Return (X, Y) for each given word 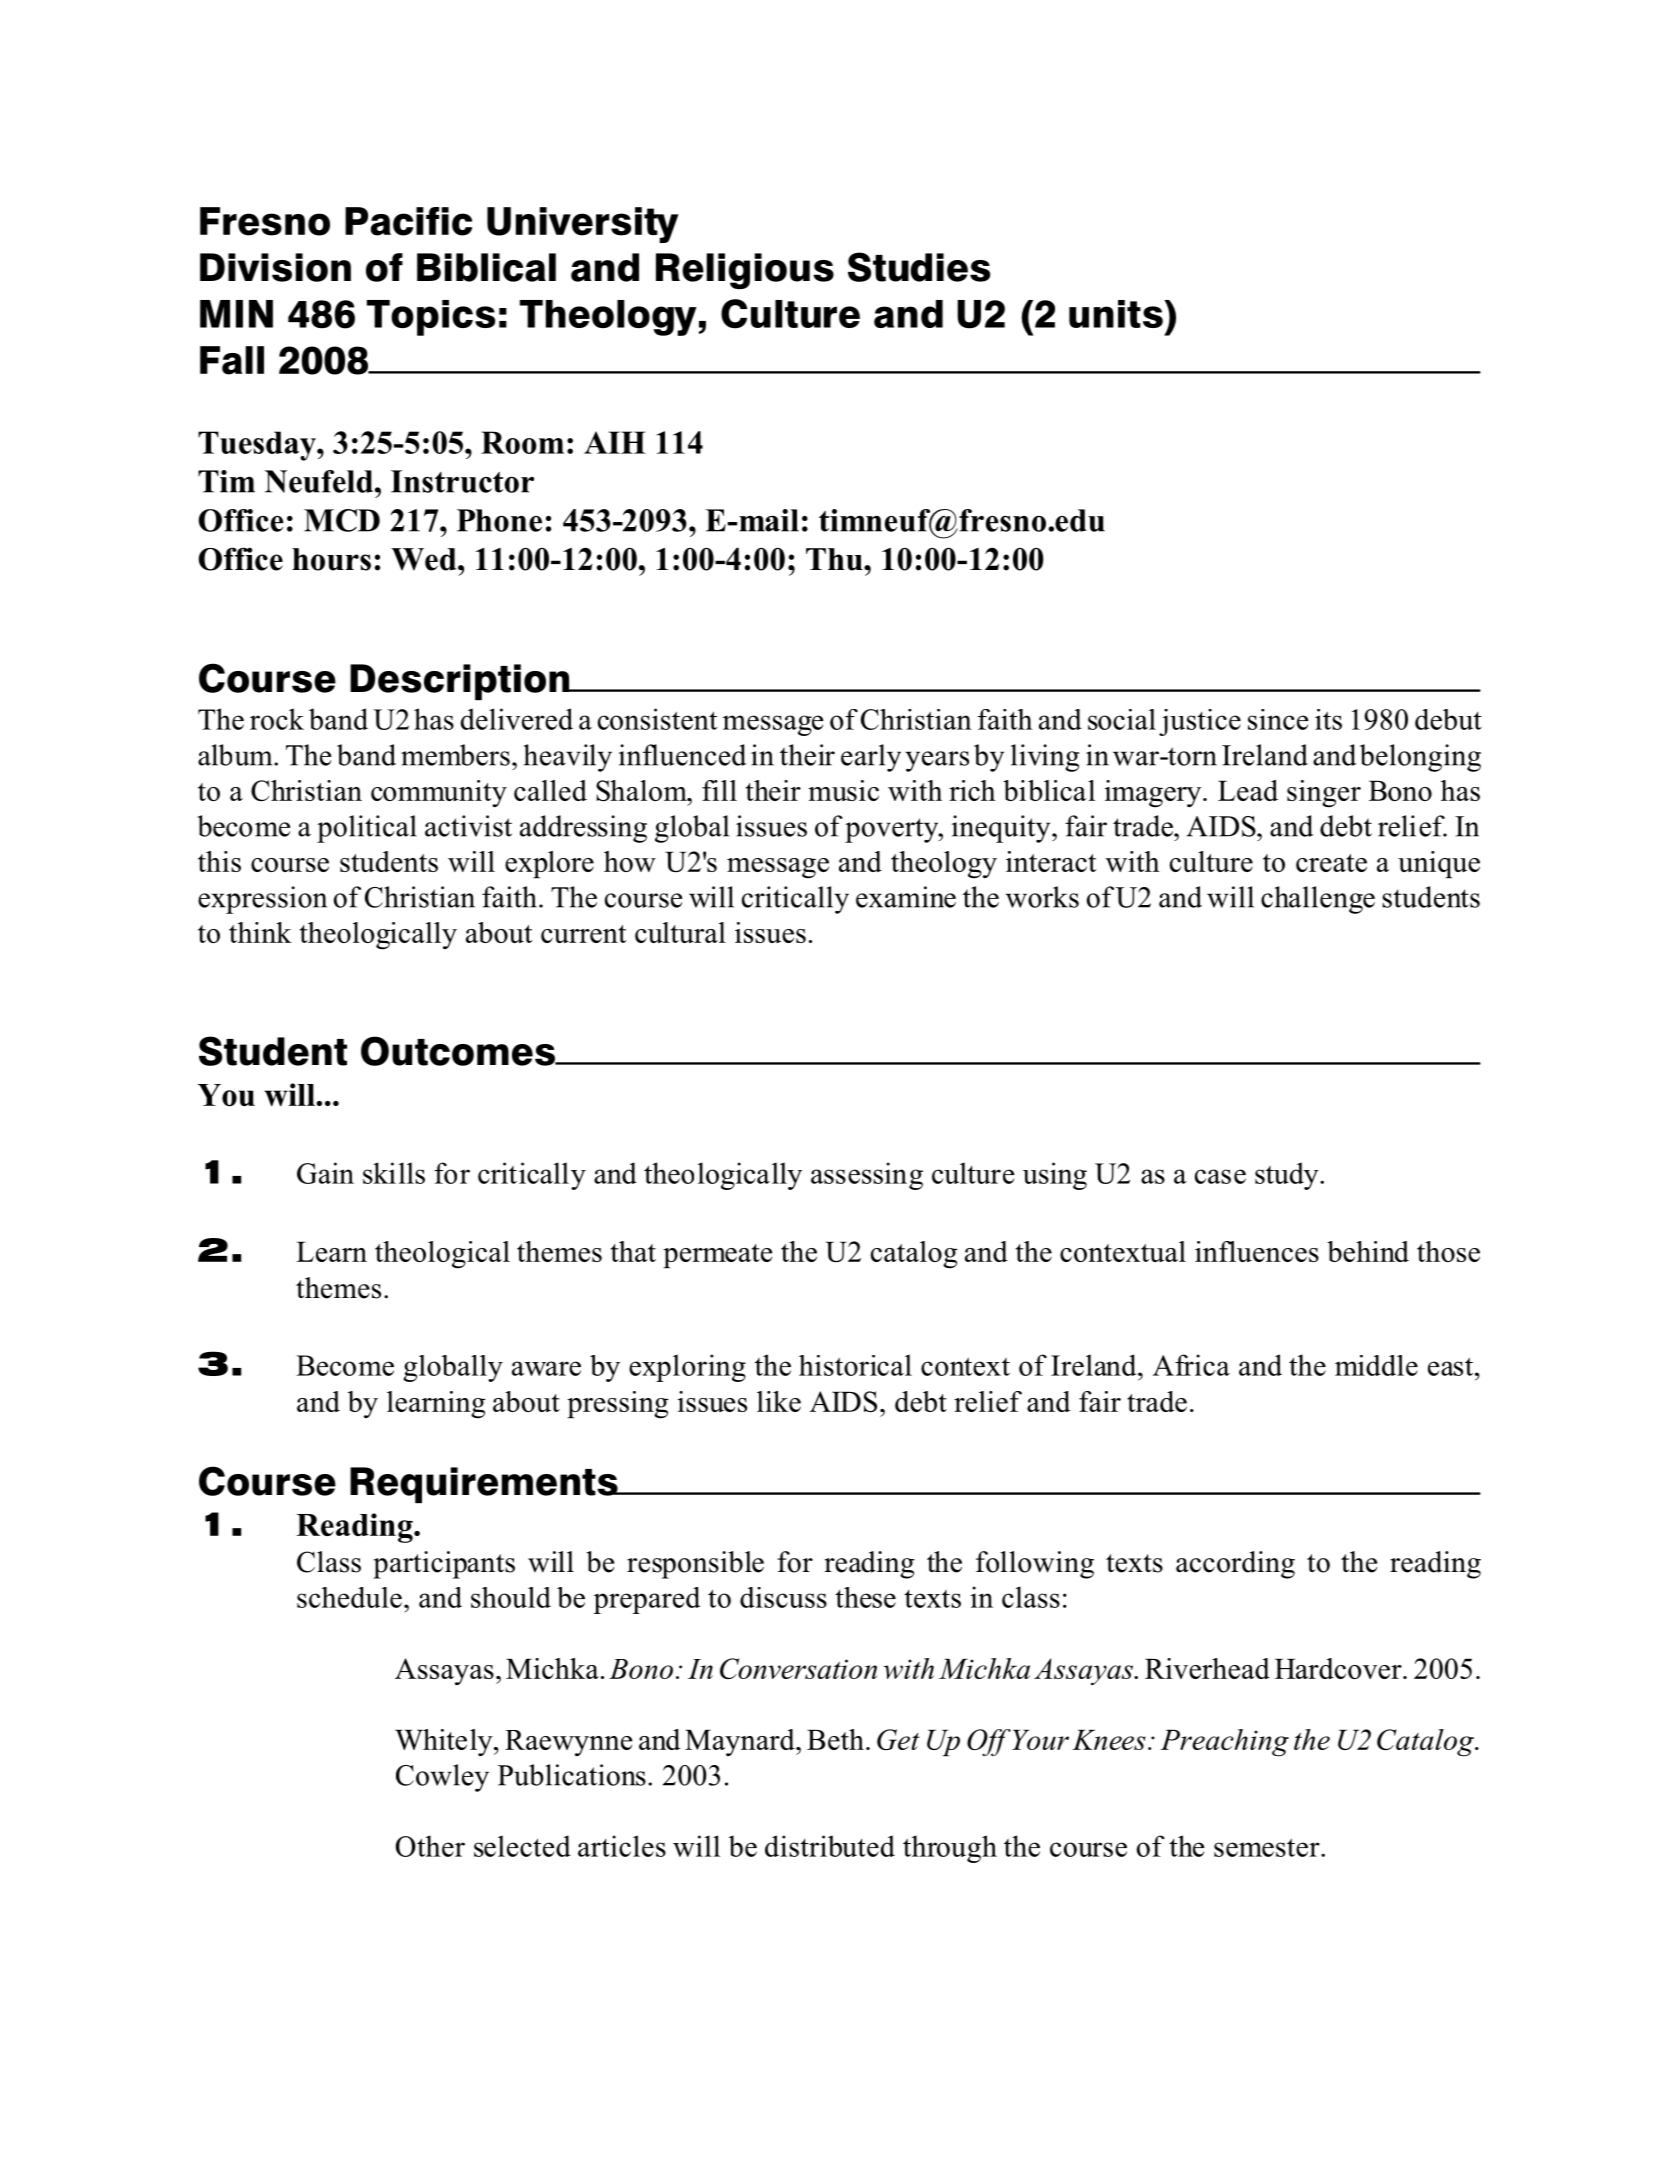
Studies (919, 267)
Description (461, 682)
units (1117, 314)
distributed (830, 1846)
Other (430, 1846)
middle (1376, 1365)
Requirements (485, 1485)
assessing (867, 1176)
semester (1268, 1847)
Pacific (408, 221)
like (779, 1401)
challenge (1318, 900)
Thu (835, 559)
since (1278, 719)
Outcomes (459, 1051)
